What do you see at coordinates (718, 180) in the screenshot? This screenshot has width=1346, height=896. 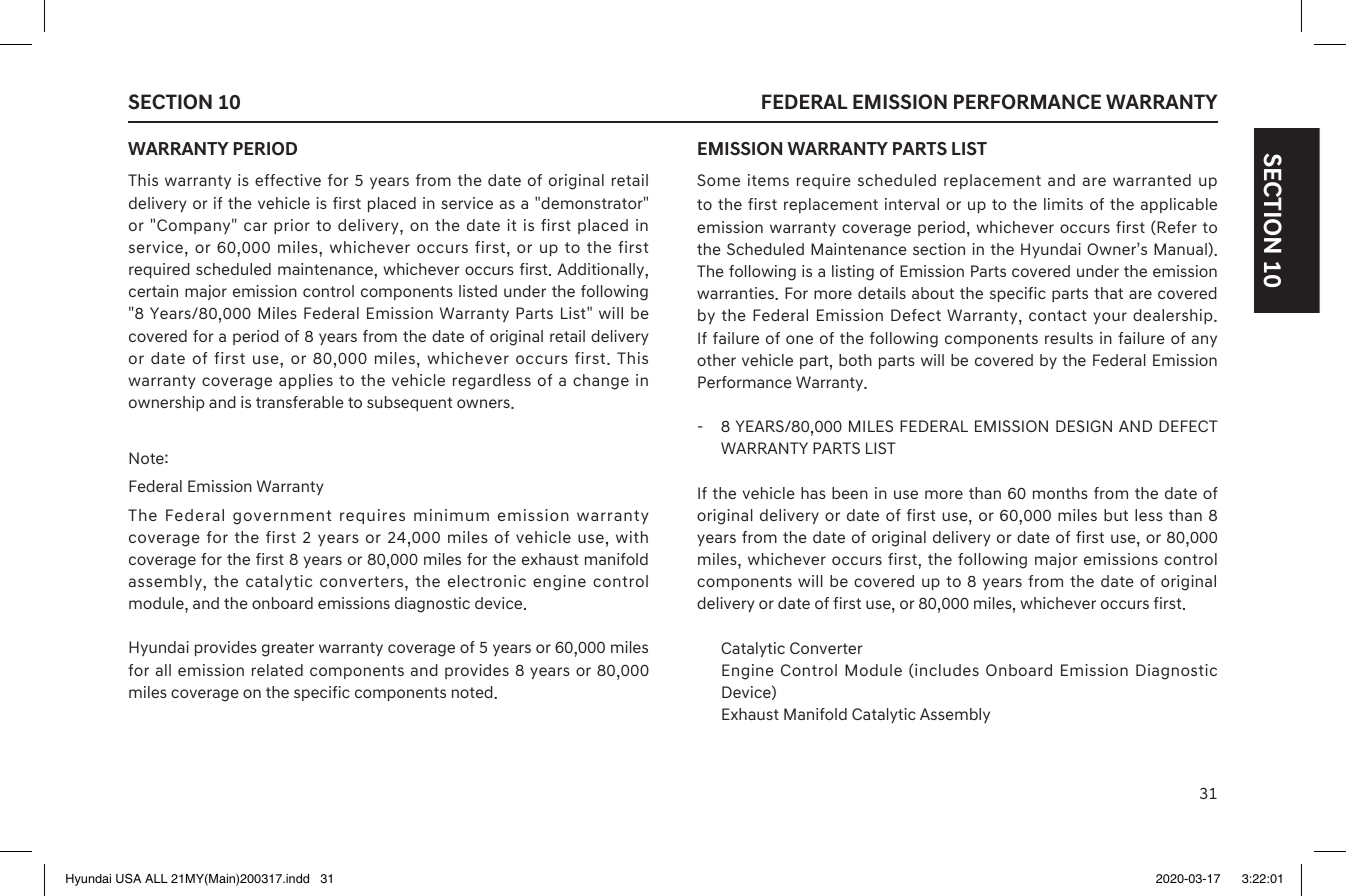 I see `Some` at bounding box center [718, 180].
